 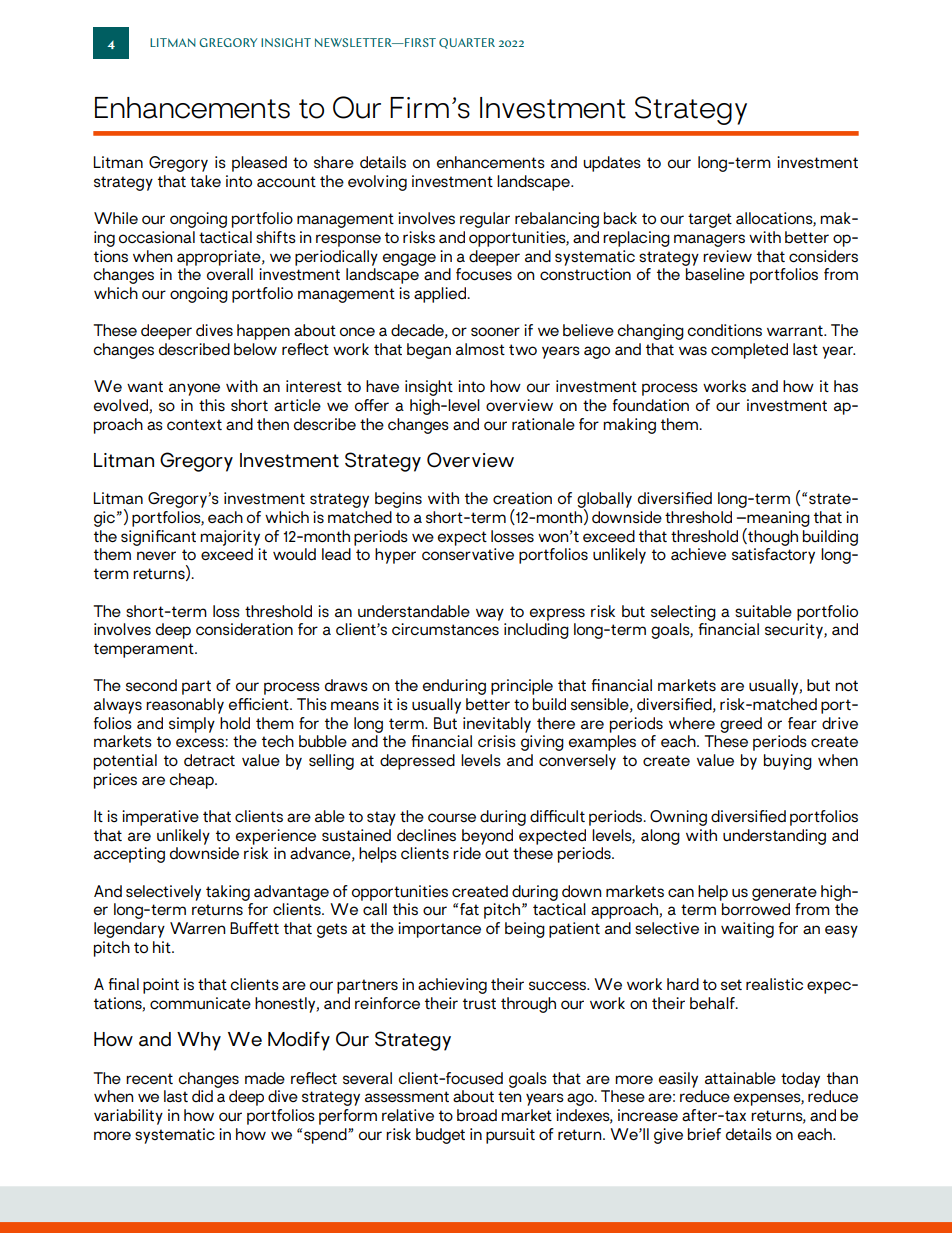 What do you see at coordinates (156, 555) in the document?
I see `never` at bounding box center [156, 555].
